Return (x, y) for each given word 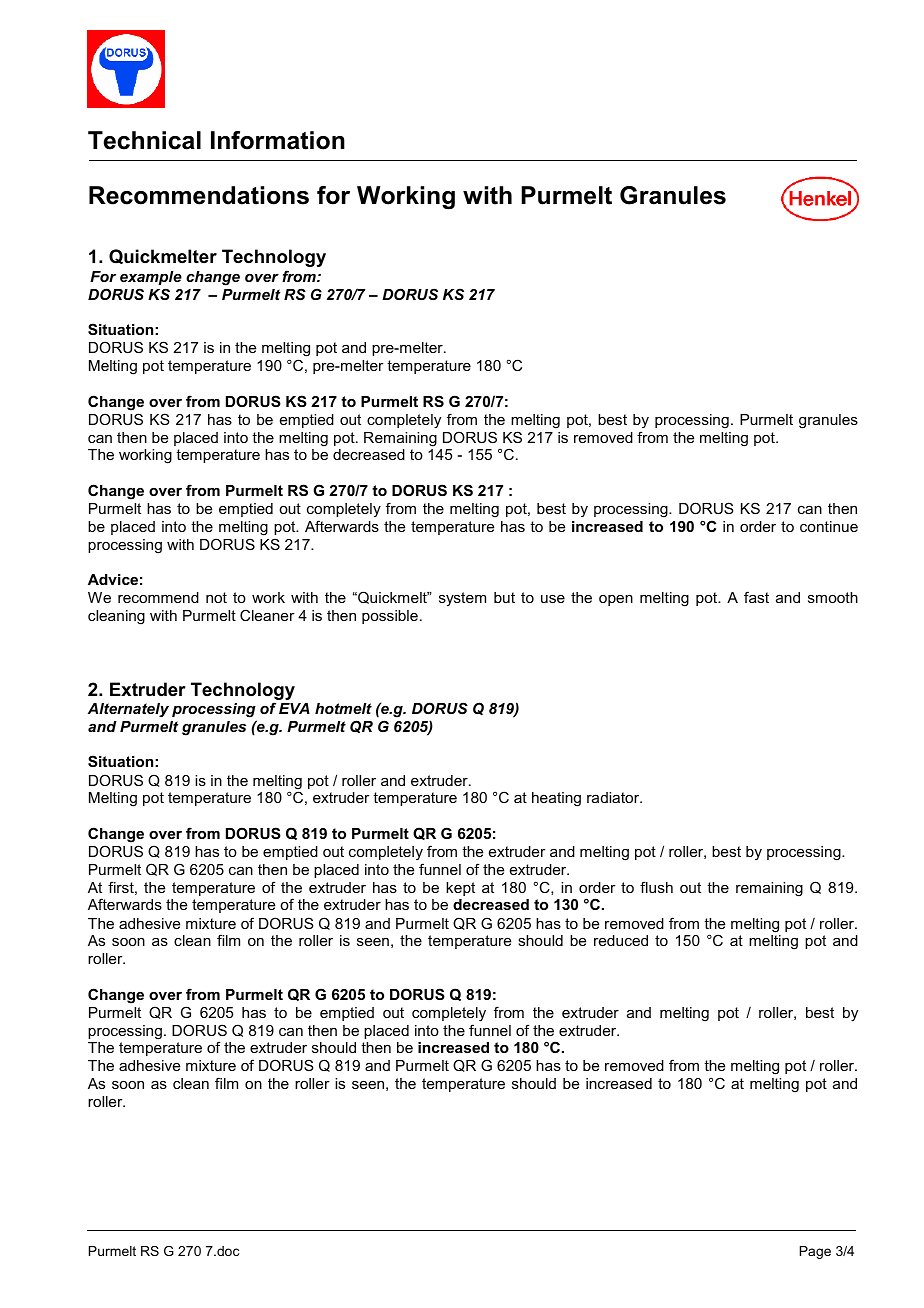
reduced (621, 940)
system (462, 599)
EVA (294, 708)
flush (656, 887)
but (504, 597)
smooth (833, 597)
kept (460, 889)
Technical (144, 140)
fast (756, 597)
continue (829, 526)
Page (815, 1252)
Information (278, 140)
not (216, 597)
